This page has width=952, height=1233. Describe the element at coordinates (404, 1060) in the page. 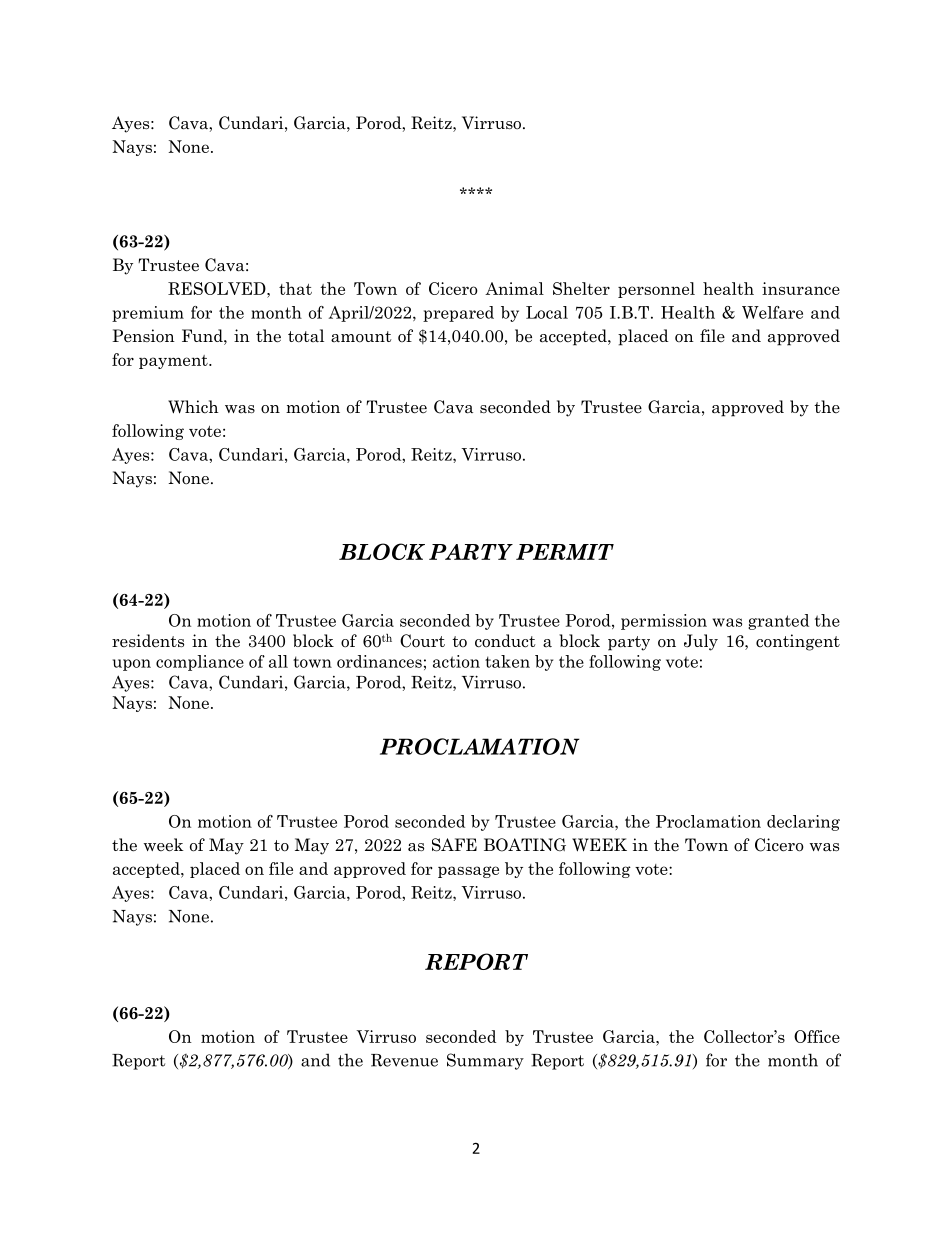

I see `Revenue` at that location.
